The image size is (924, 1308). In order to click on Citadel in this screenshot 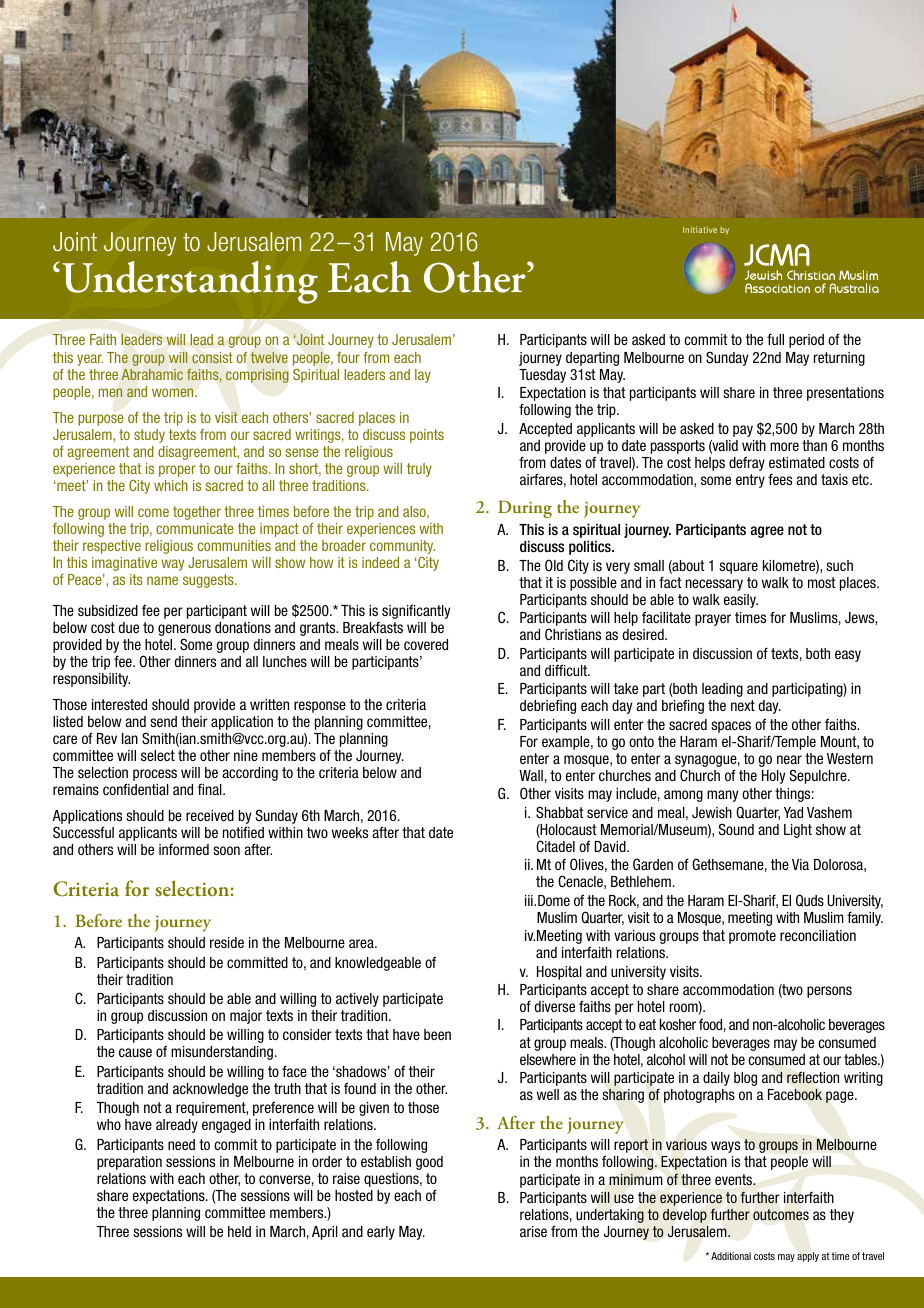, I will do `click(555, 846)`.
